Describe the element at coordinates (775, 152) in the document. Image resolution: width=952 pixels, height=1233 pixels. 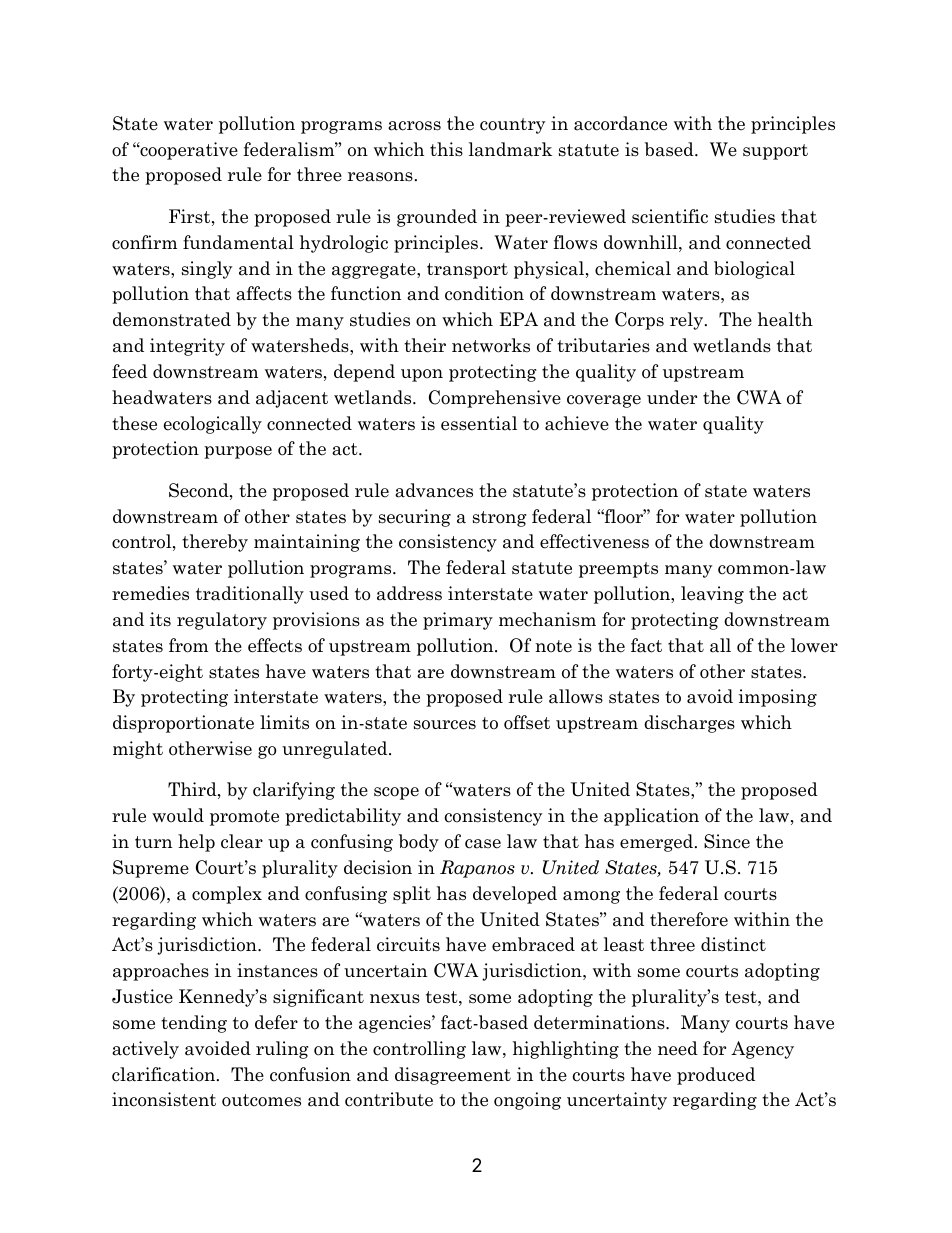
I see `support` at that location.
